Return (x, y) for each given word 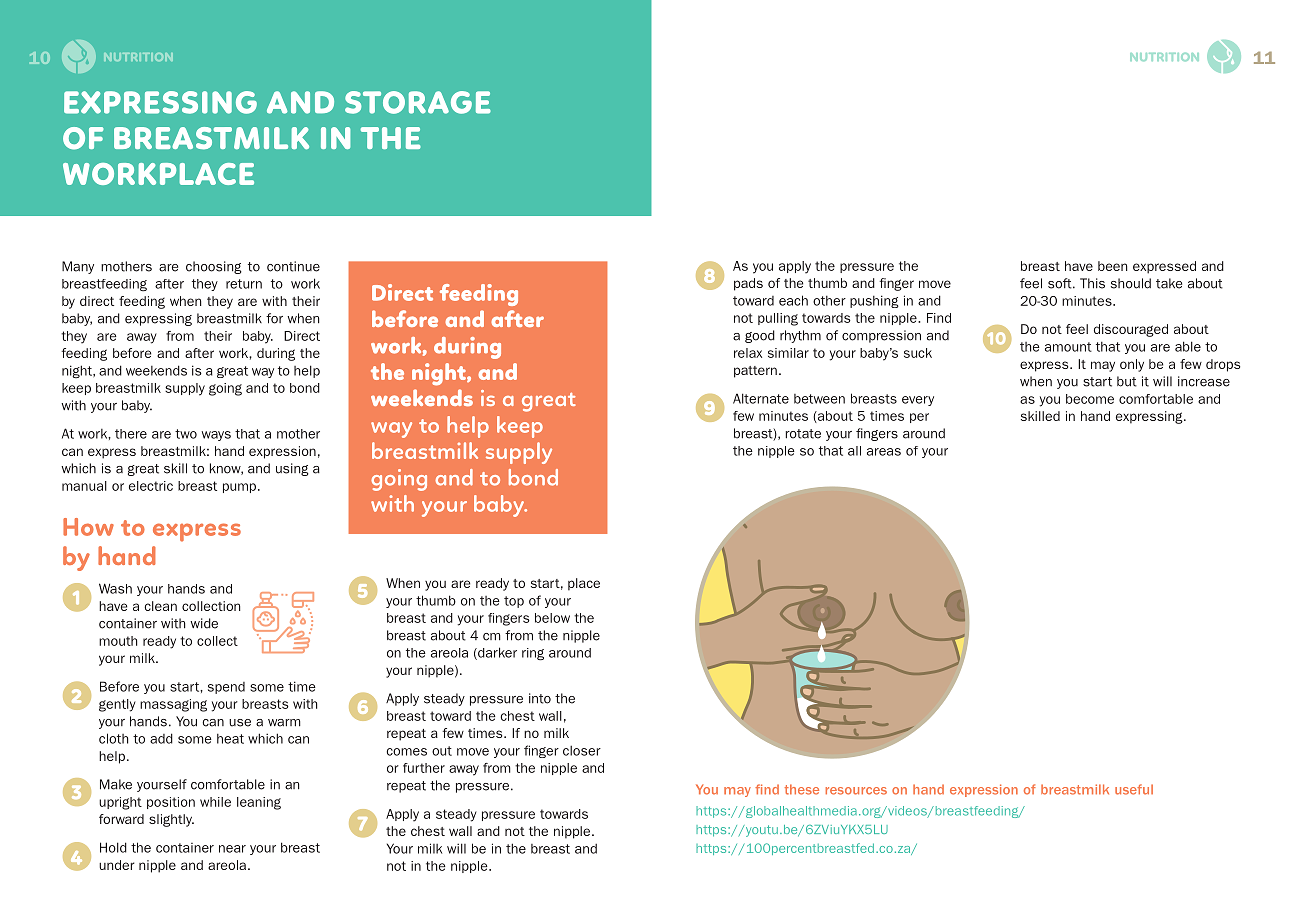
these (802, 789)
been (1112, 266)
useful (1134, 789)
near (232, 849)
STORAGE (418, 102)
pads (748, 284)
